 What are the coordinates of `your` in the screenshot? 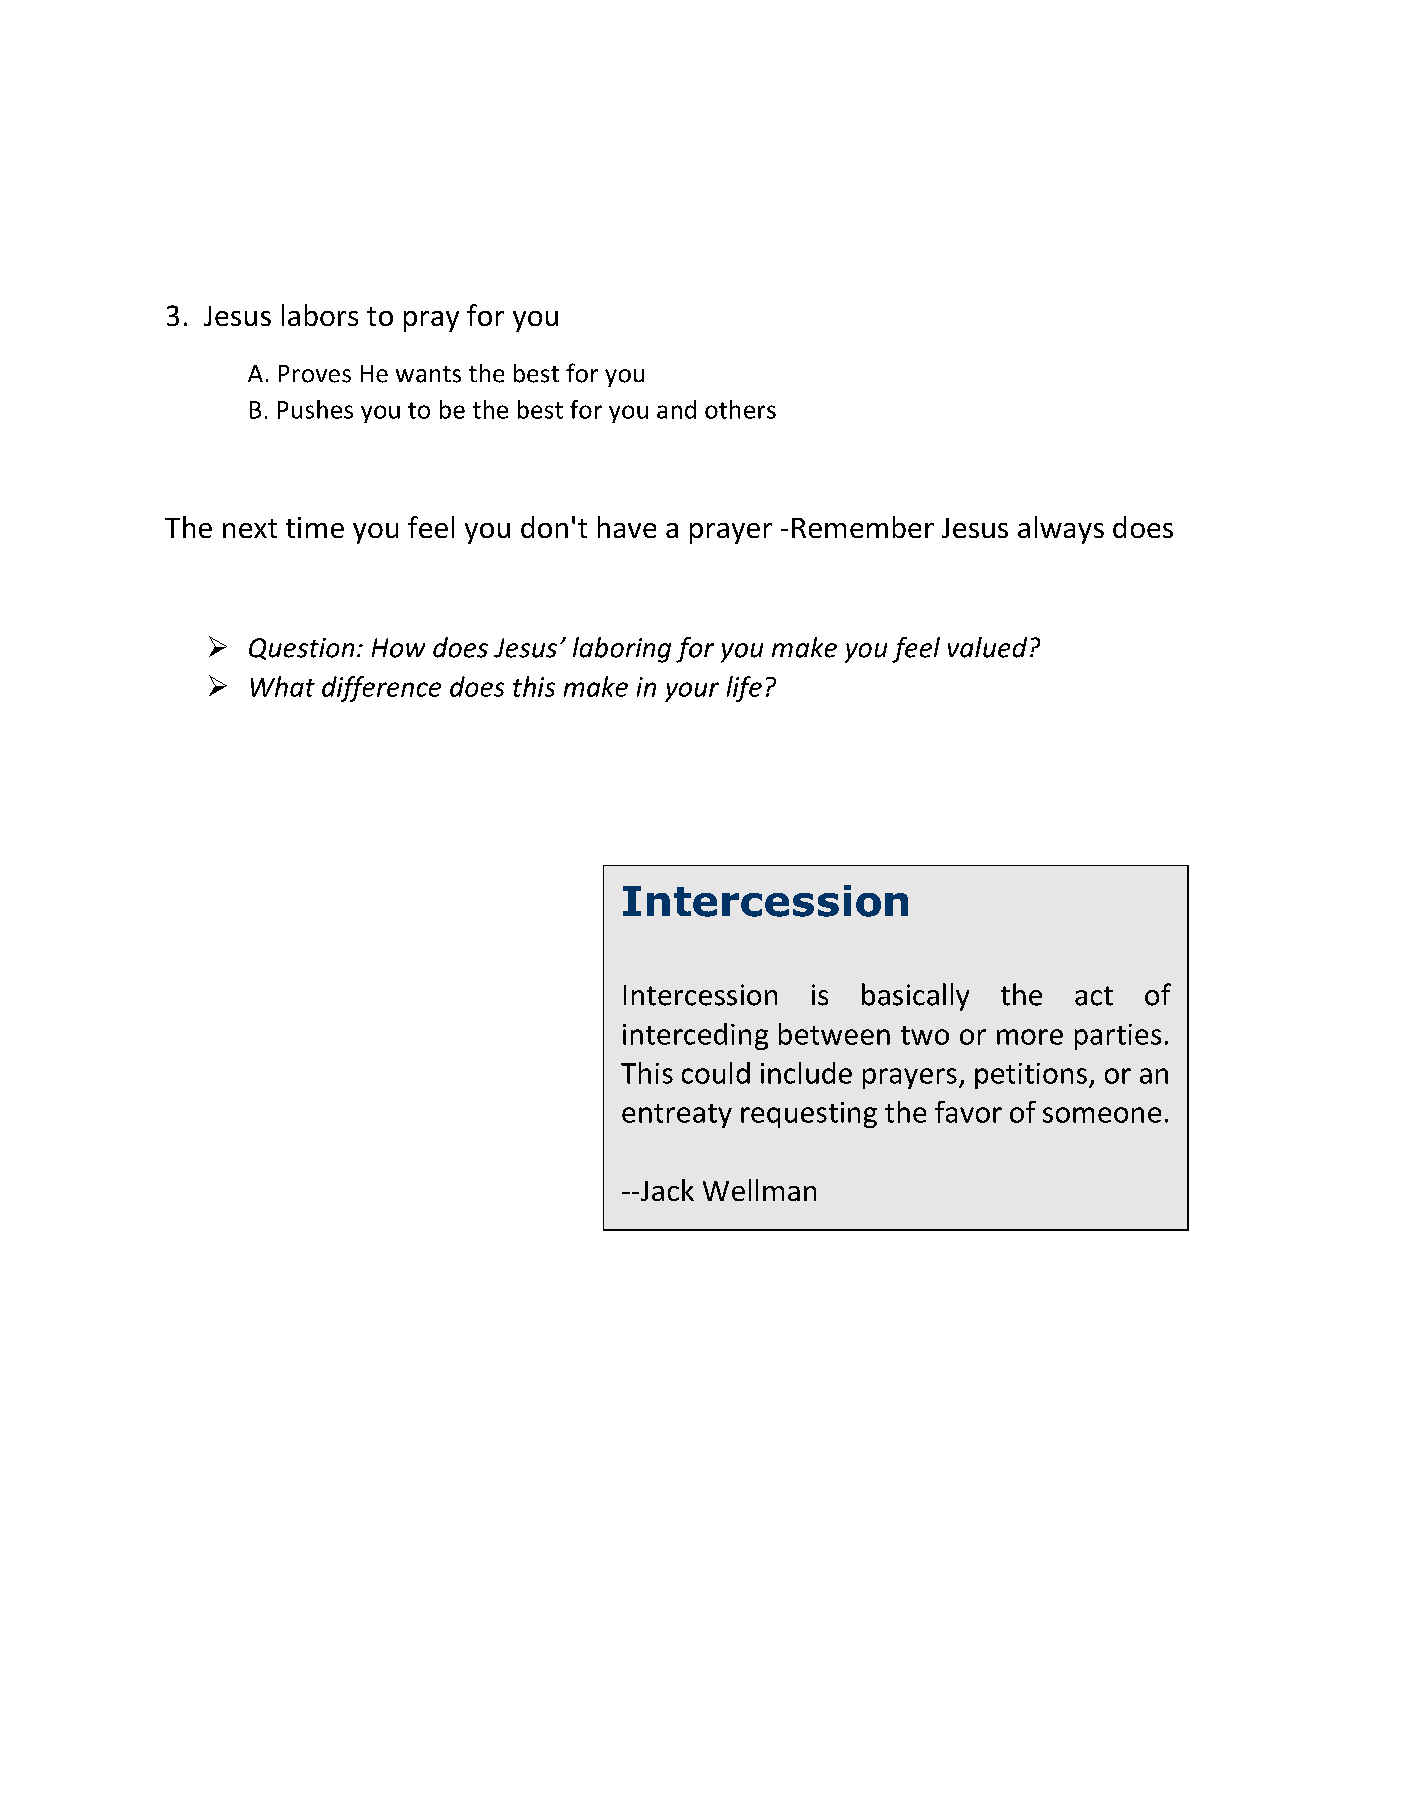 It's located at (692, 692).
